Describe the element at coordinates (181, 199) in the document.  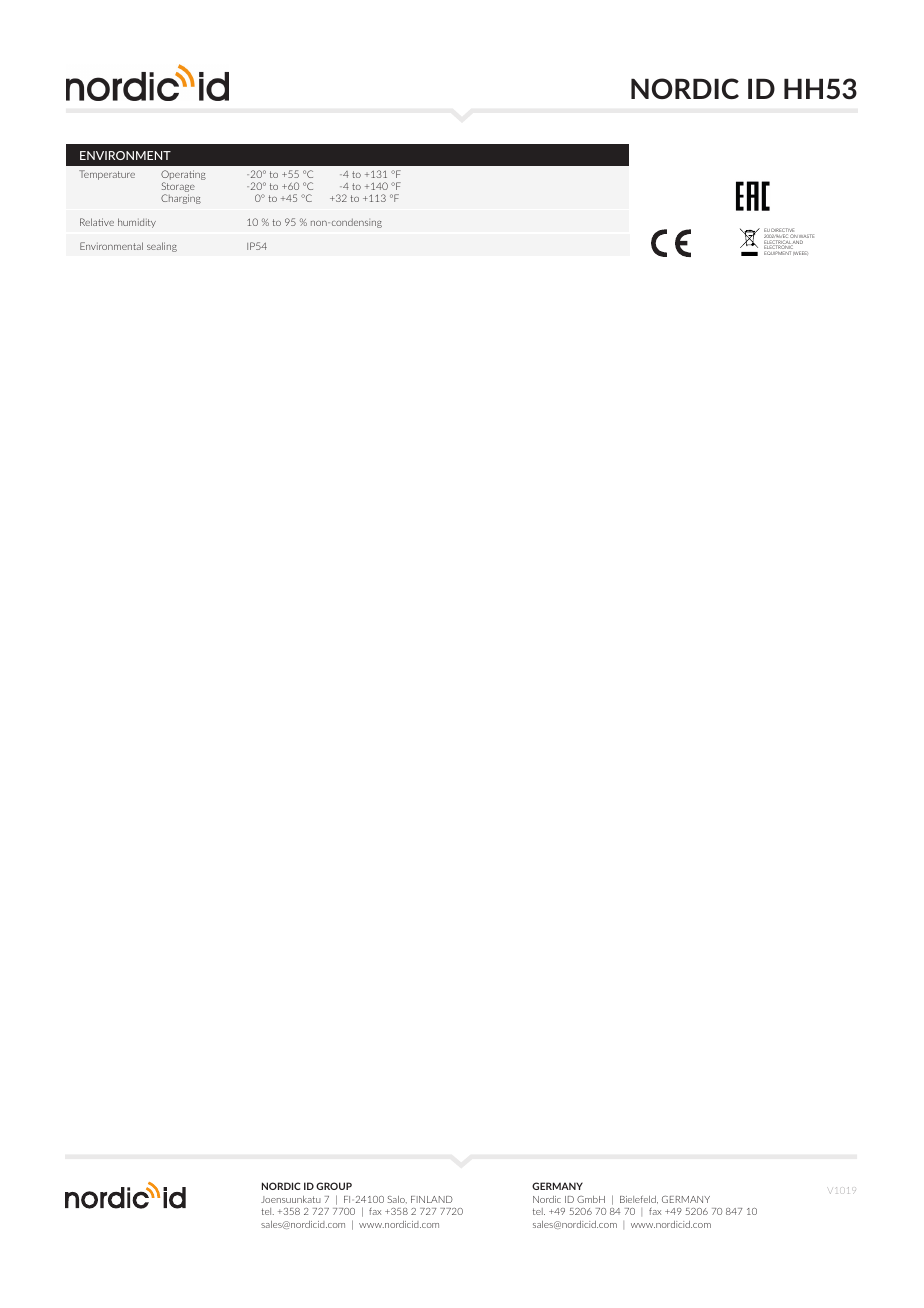
I see `Charging` at that location.
